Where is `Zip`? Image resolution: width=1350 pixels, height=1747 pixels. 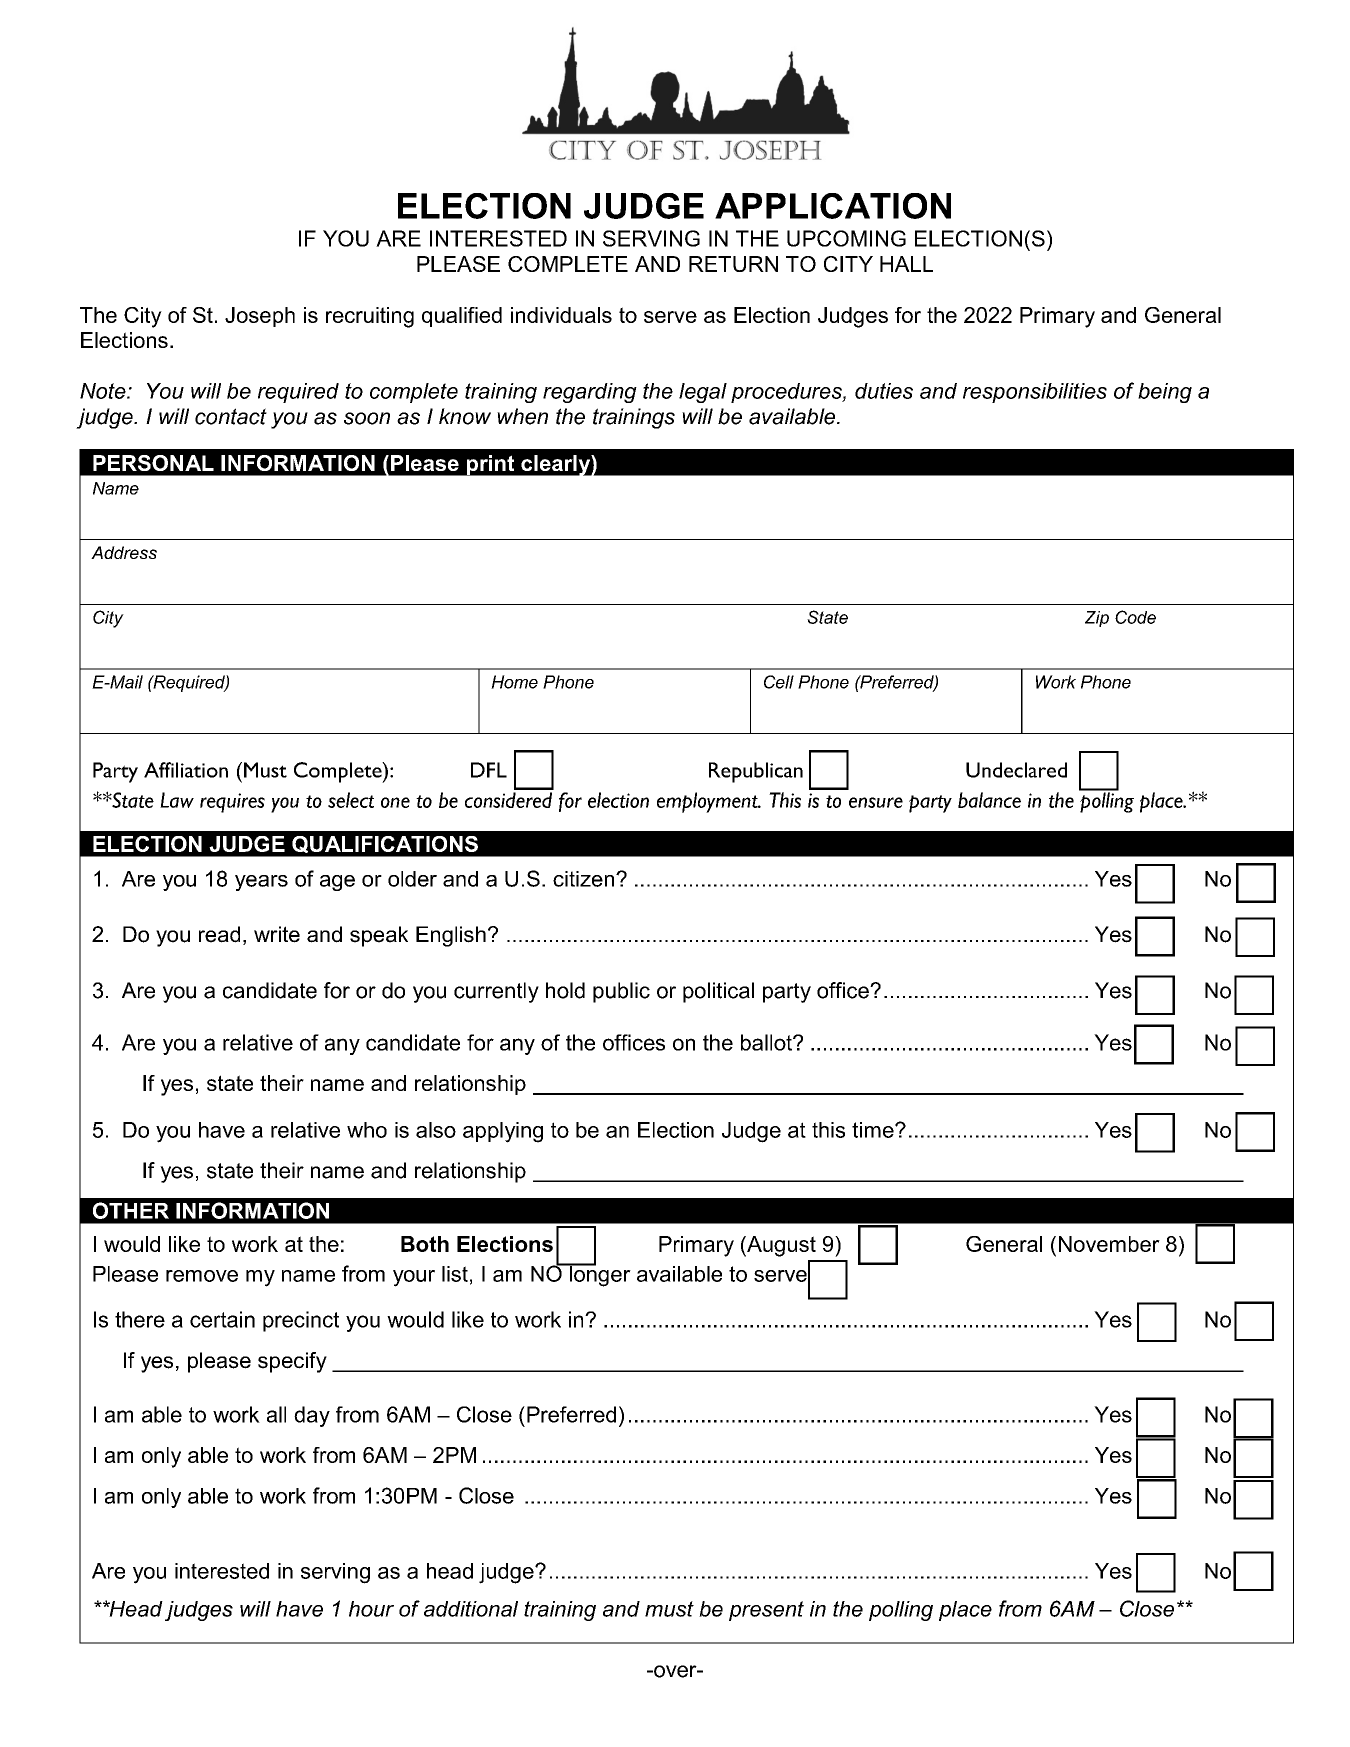
Zip is located at coordinates (1097, 619).
